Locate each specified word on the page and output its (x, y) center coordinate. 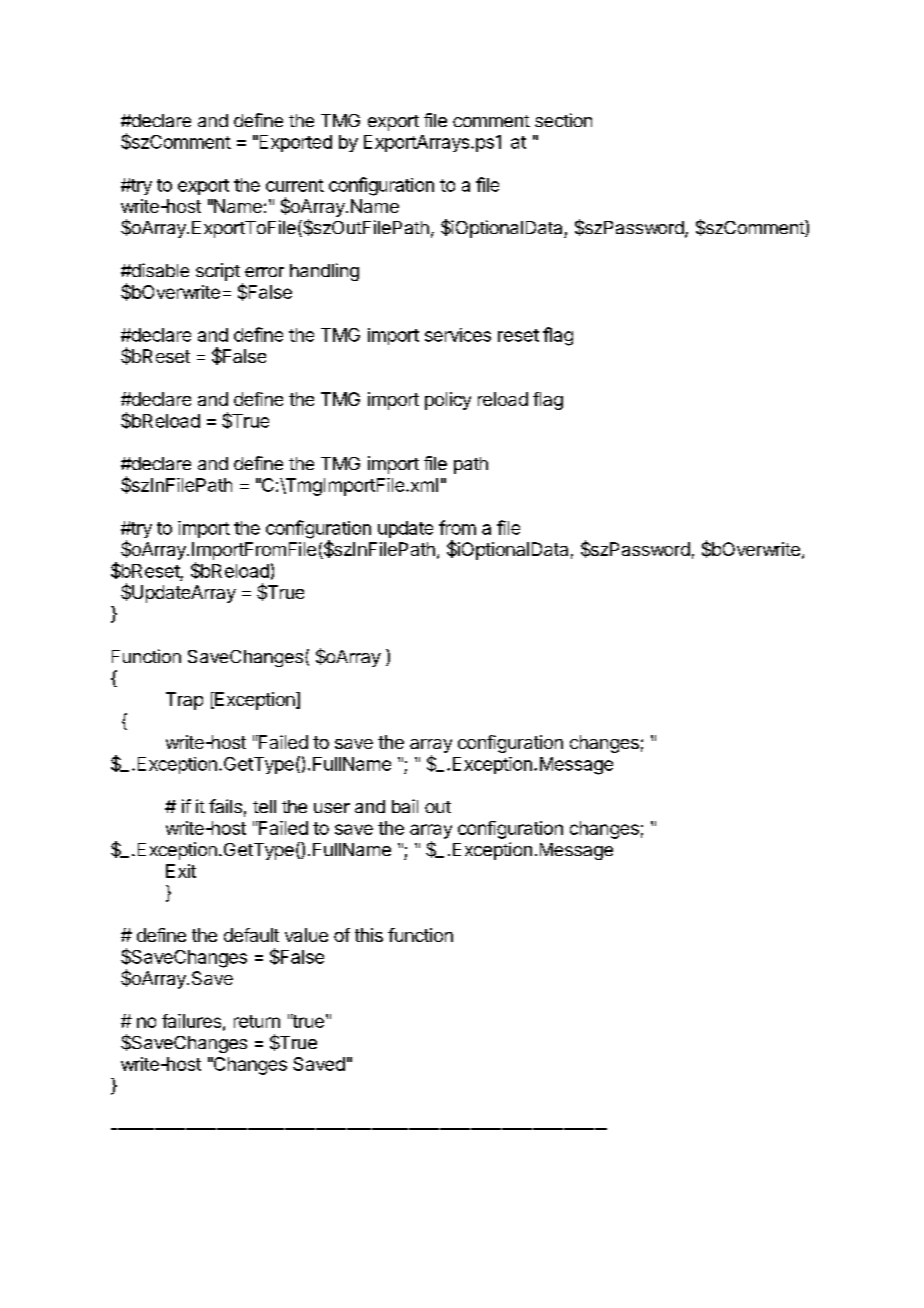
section (563, 120)
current (295, 185)
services (458, 335)
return (257, 1021)
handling (324, 272)
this (369, 935)
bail (405, 806)
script (218, 272)
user (332, 808)
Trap (184, 701)
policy (448, 401)
